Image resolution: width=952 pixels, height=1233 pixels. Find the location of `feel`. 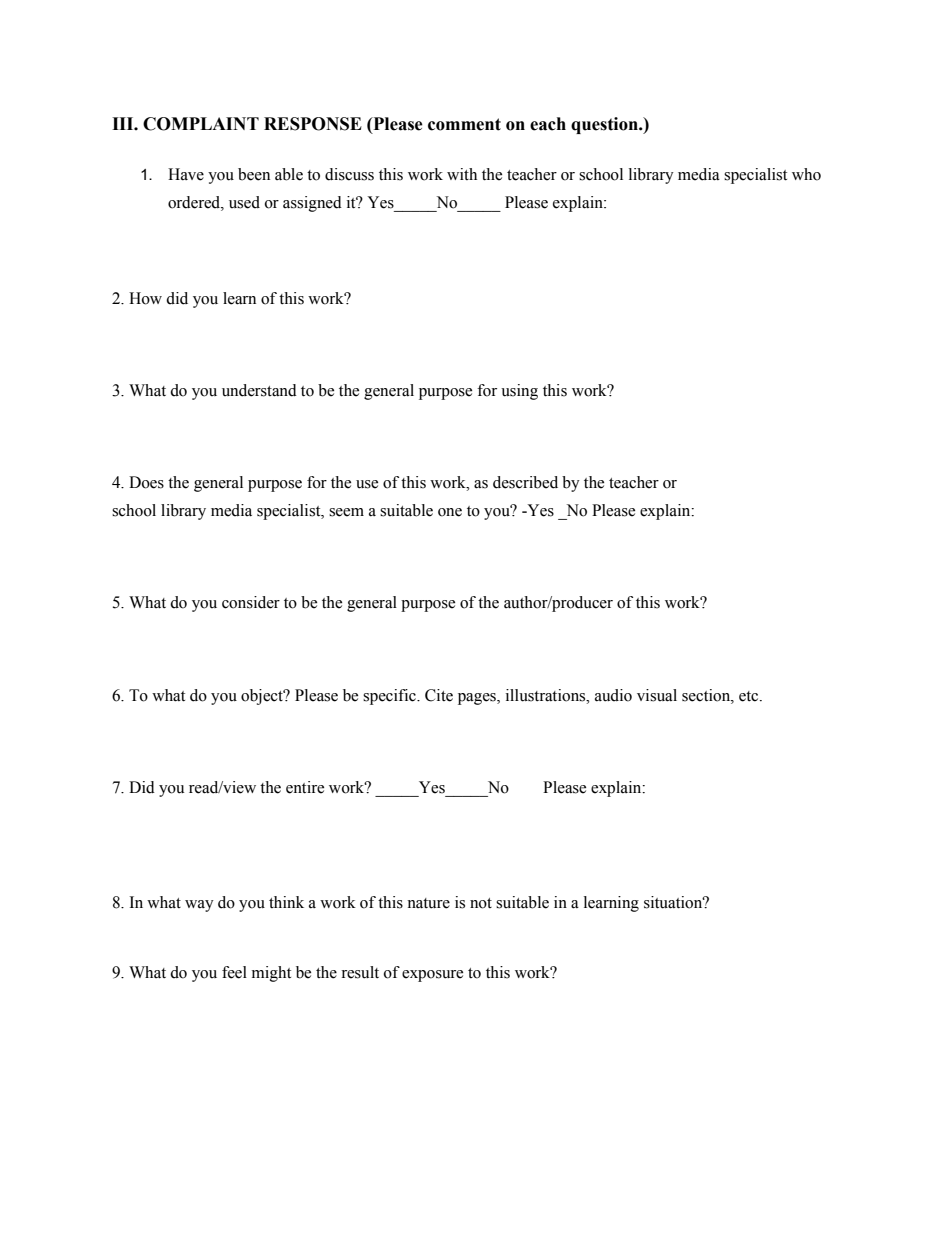

feel is located at coordinates (234, 972).
